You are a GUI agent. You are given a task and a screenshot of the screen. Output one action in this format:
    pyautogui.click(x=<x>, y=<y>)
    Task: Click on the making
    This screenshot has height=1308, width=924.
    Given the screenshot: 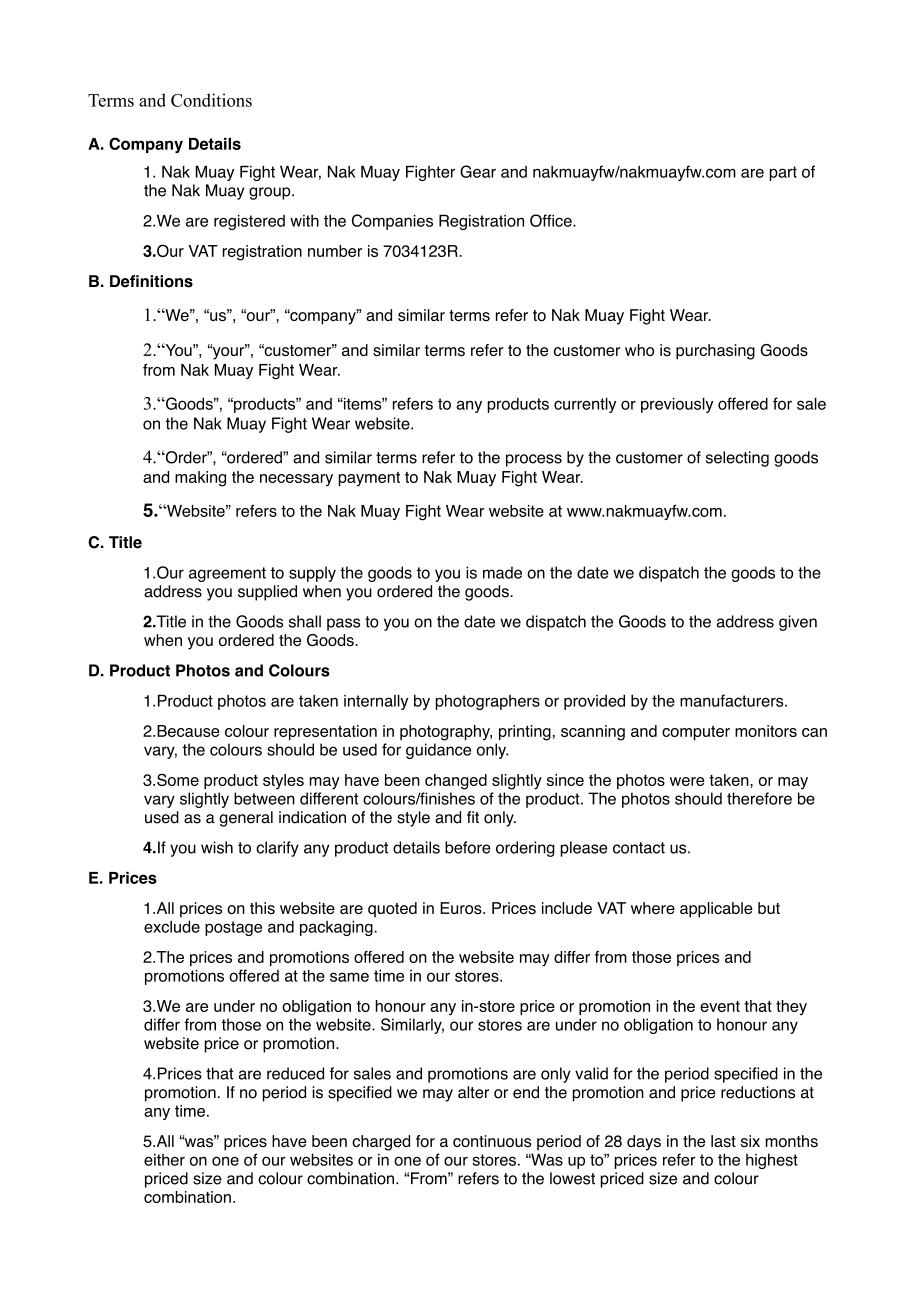 What is the action you would take?
    pyautogui.click(x=200, y=479)
